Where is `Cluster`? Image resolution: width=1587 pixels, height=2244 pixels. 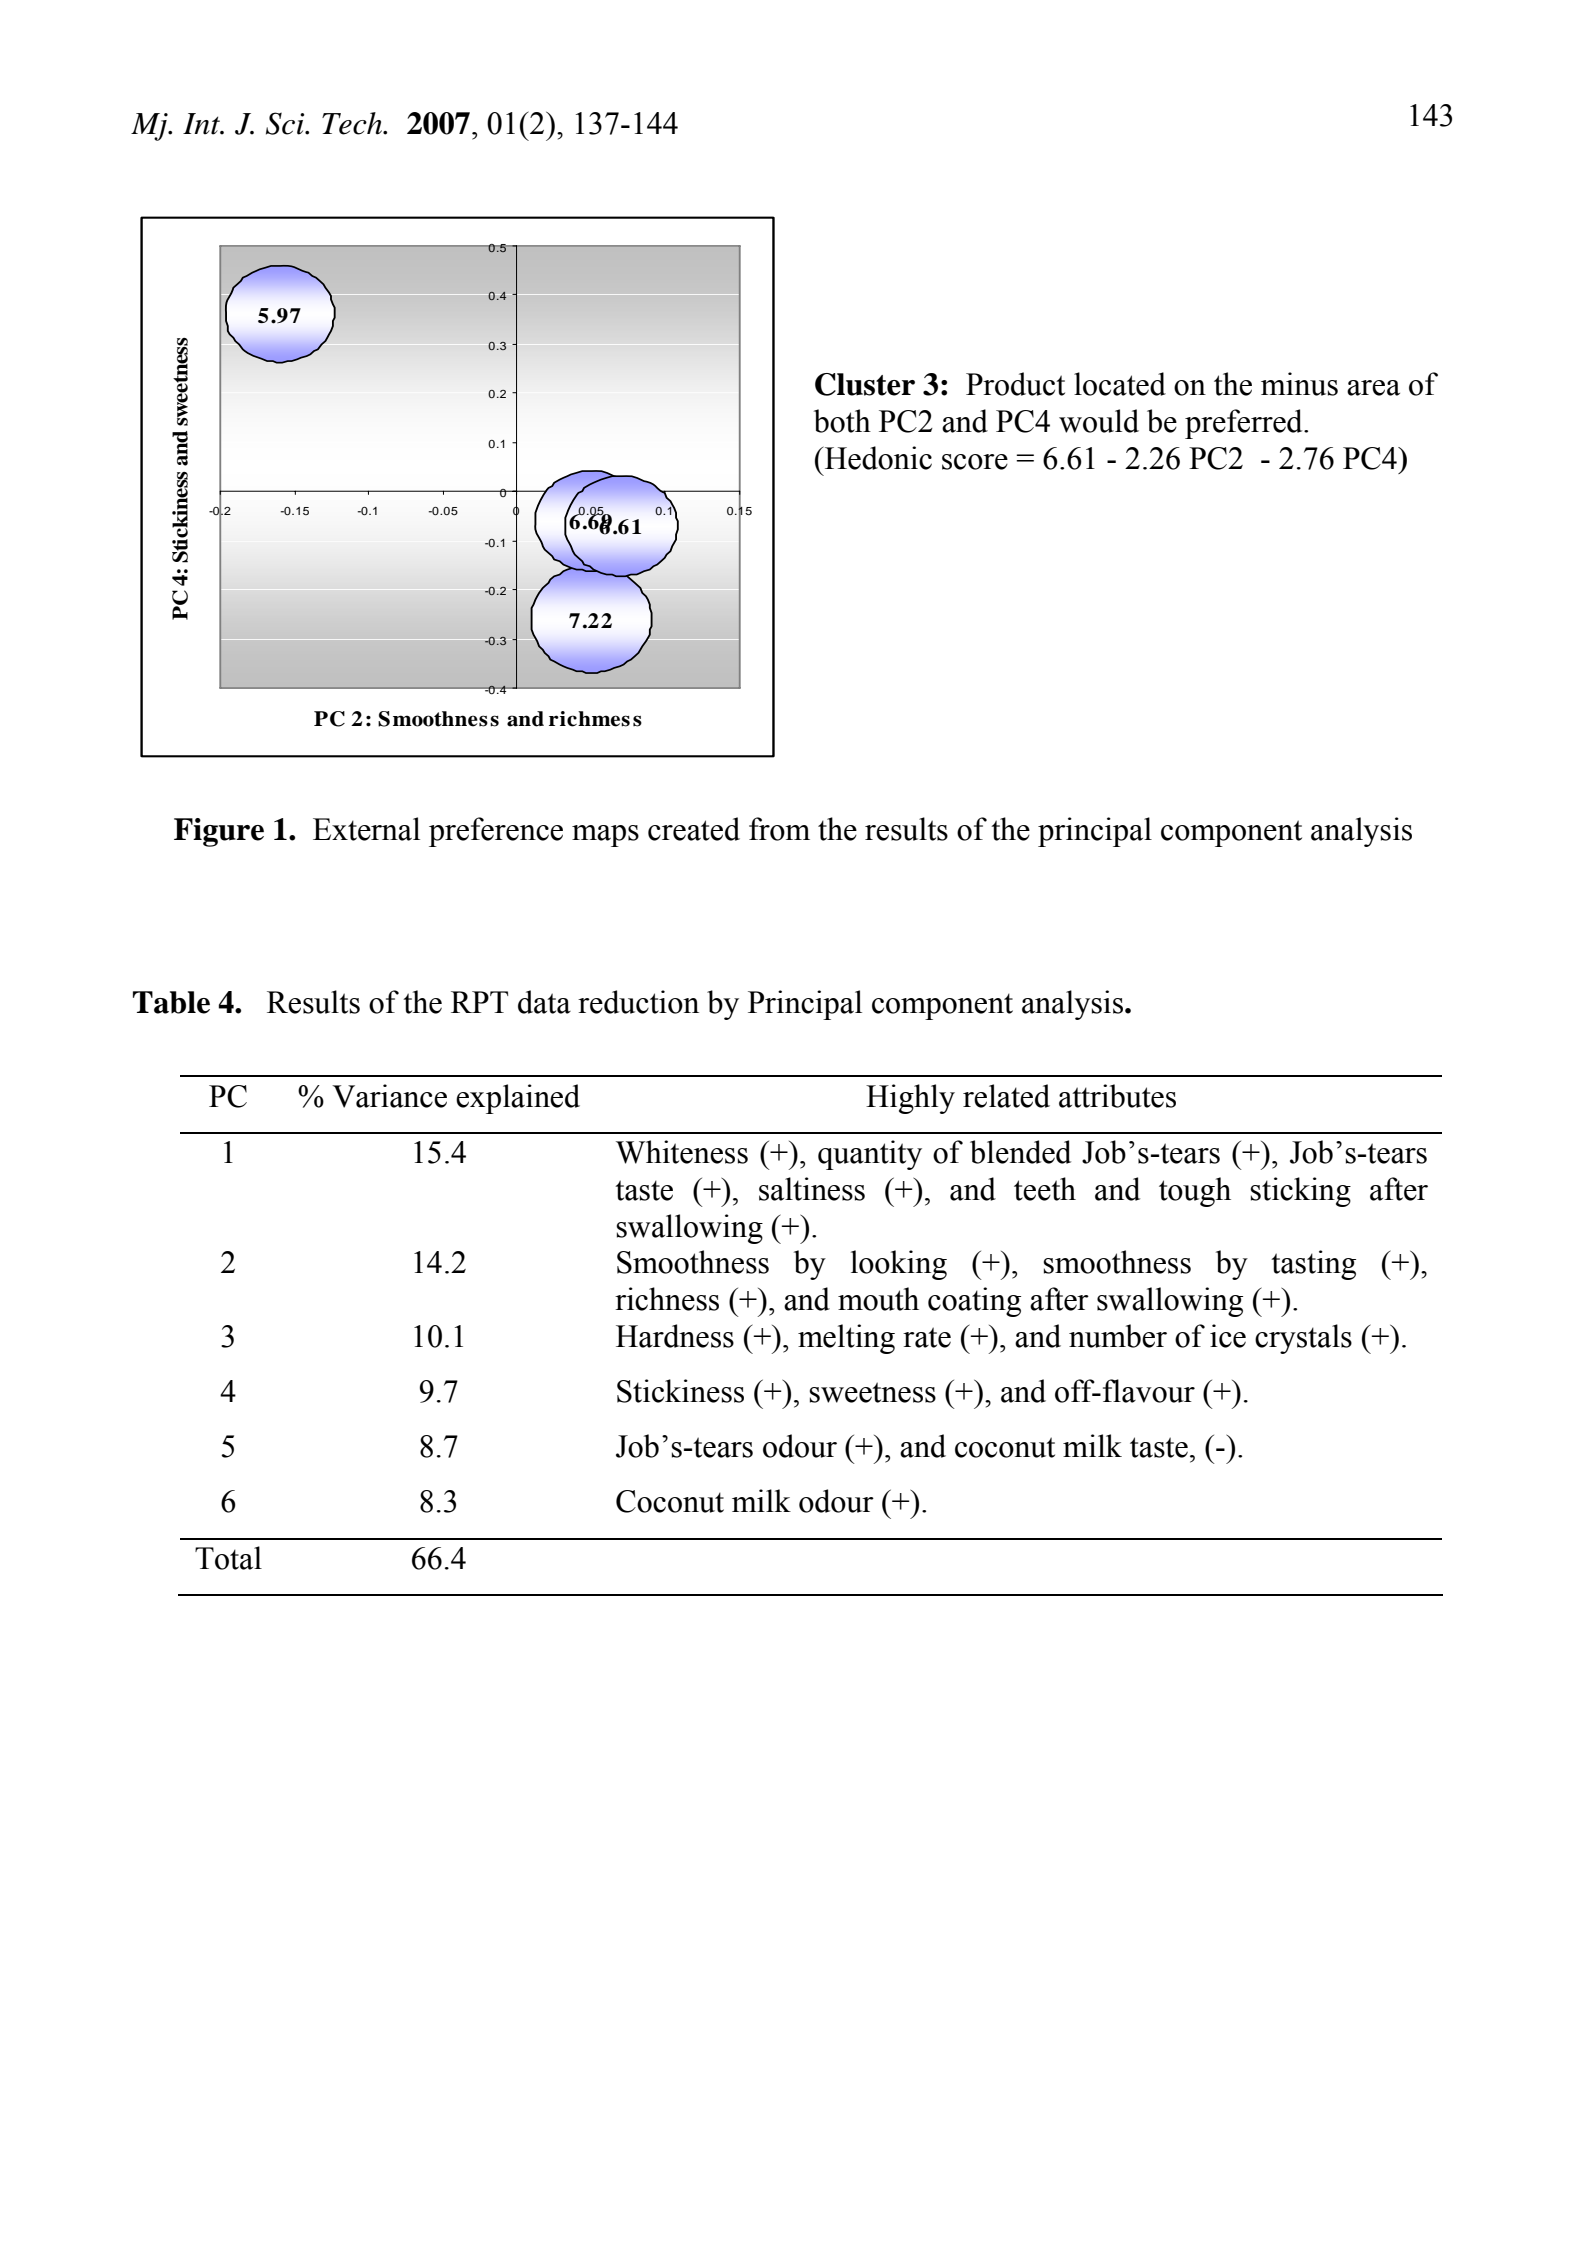
Cluster is located at coordinates (865, 384).
